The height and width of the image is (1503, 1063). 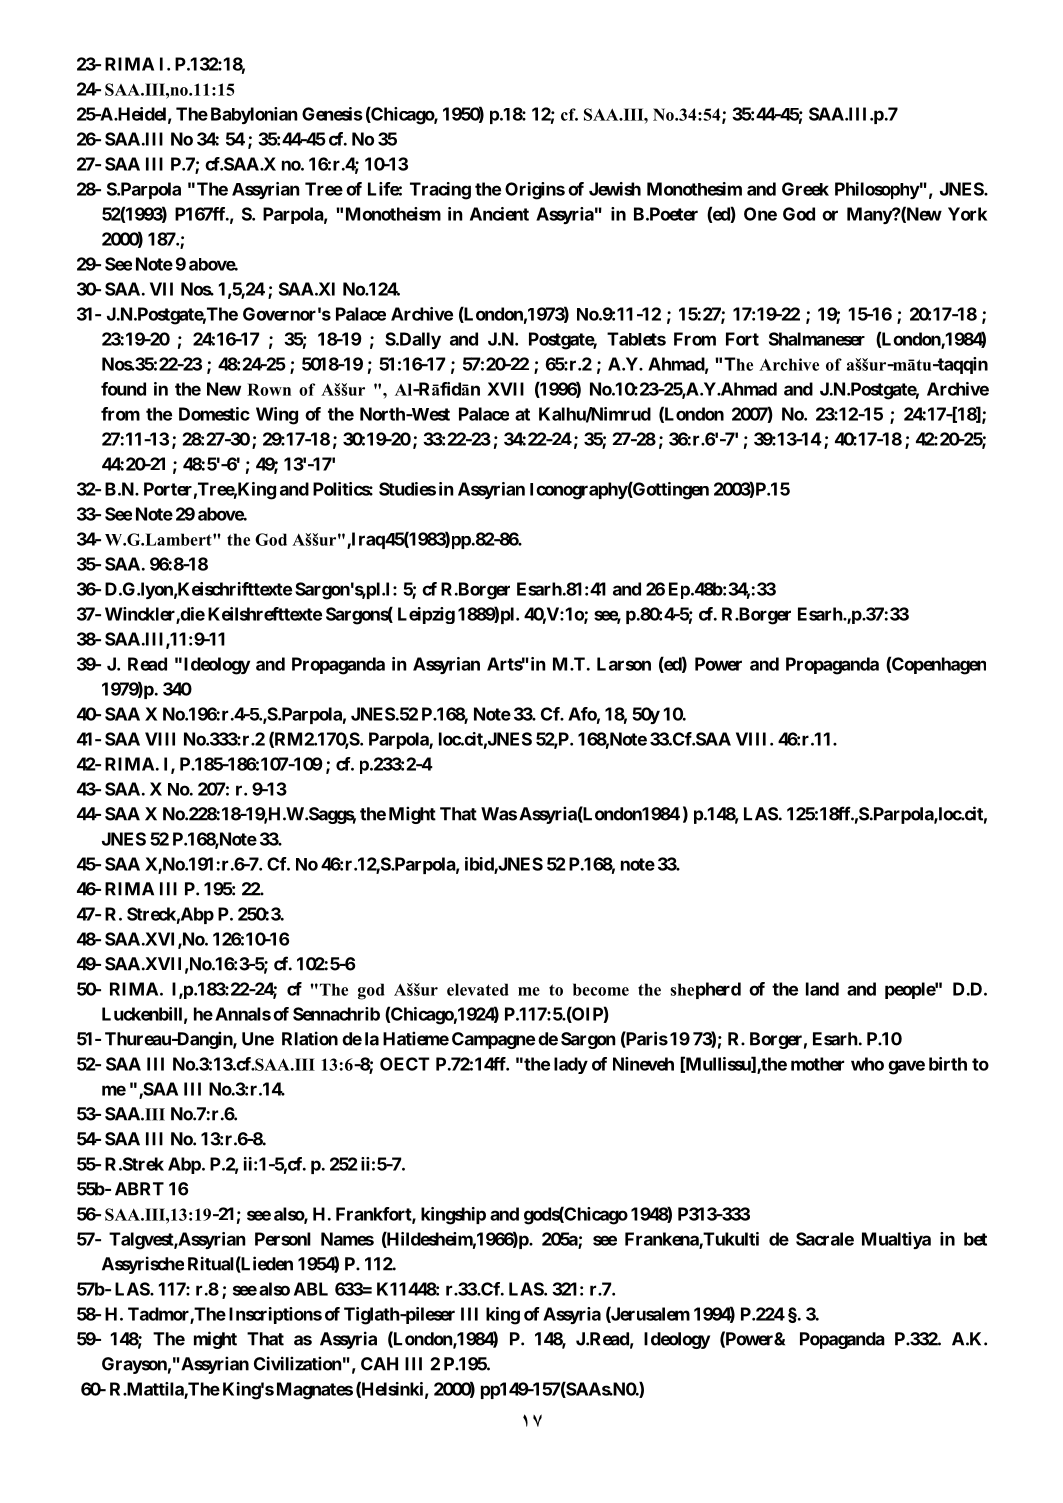 What do you see at coordinates (601, 989) in the image?
I see `become` at bounding box center [601, 989].
